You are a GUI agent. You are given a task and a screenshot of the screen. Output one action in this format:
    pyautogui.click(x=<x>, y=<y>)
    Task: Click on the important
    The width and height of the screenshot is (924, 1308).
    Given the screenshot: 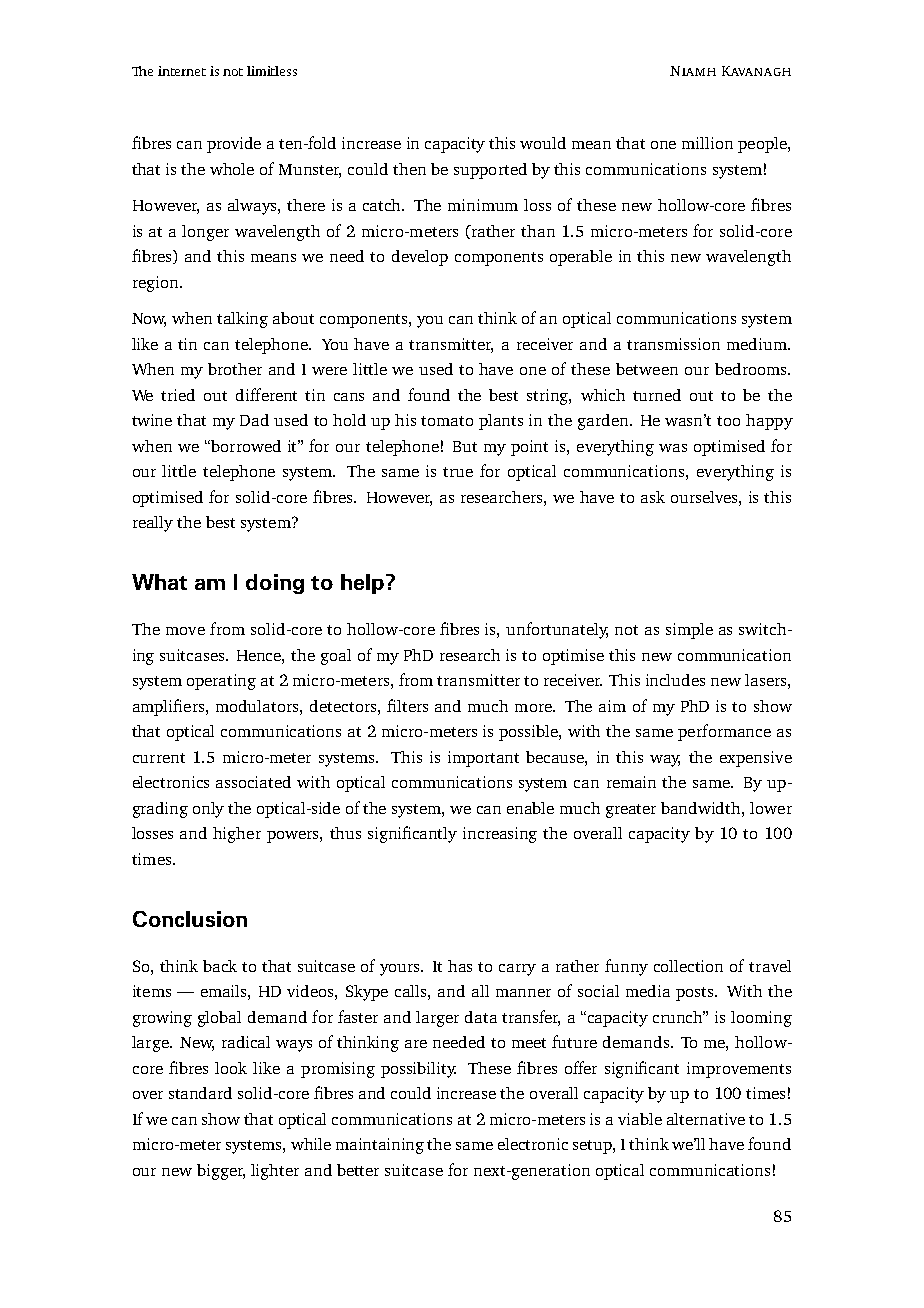 What is the action you would take?
    pyautogui.click(x=483, y=759)
